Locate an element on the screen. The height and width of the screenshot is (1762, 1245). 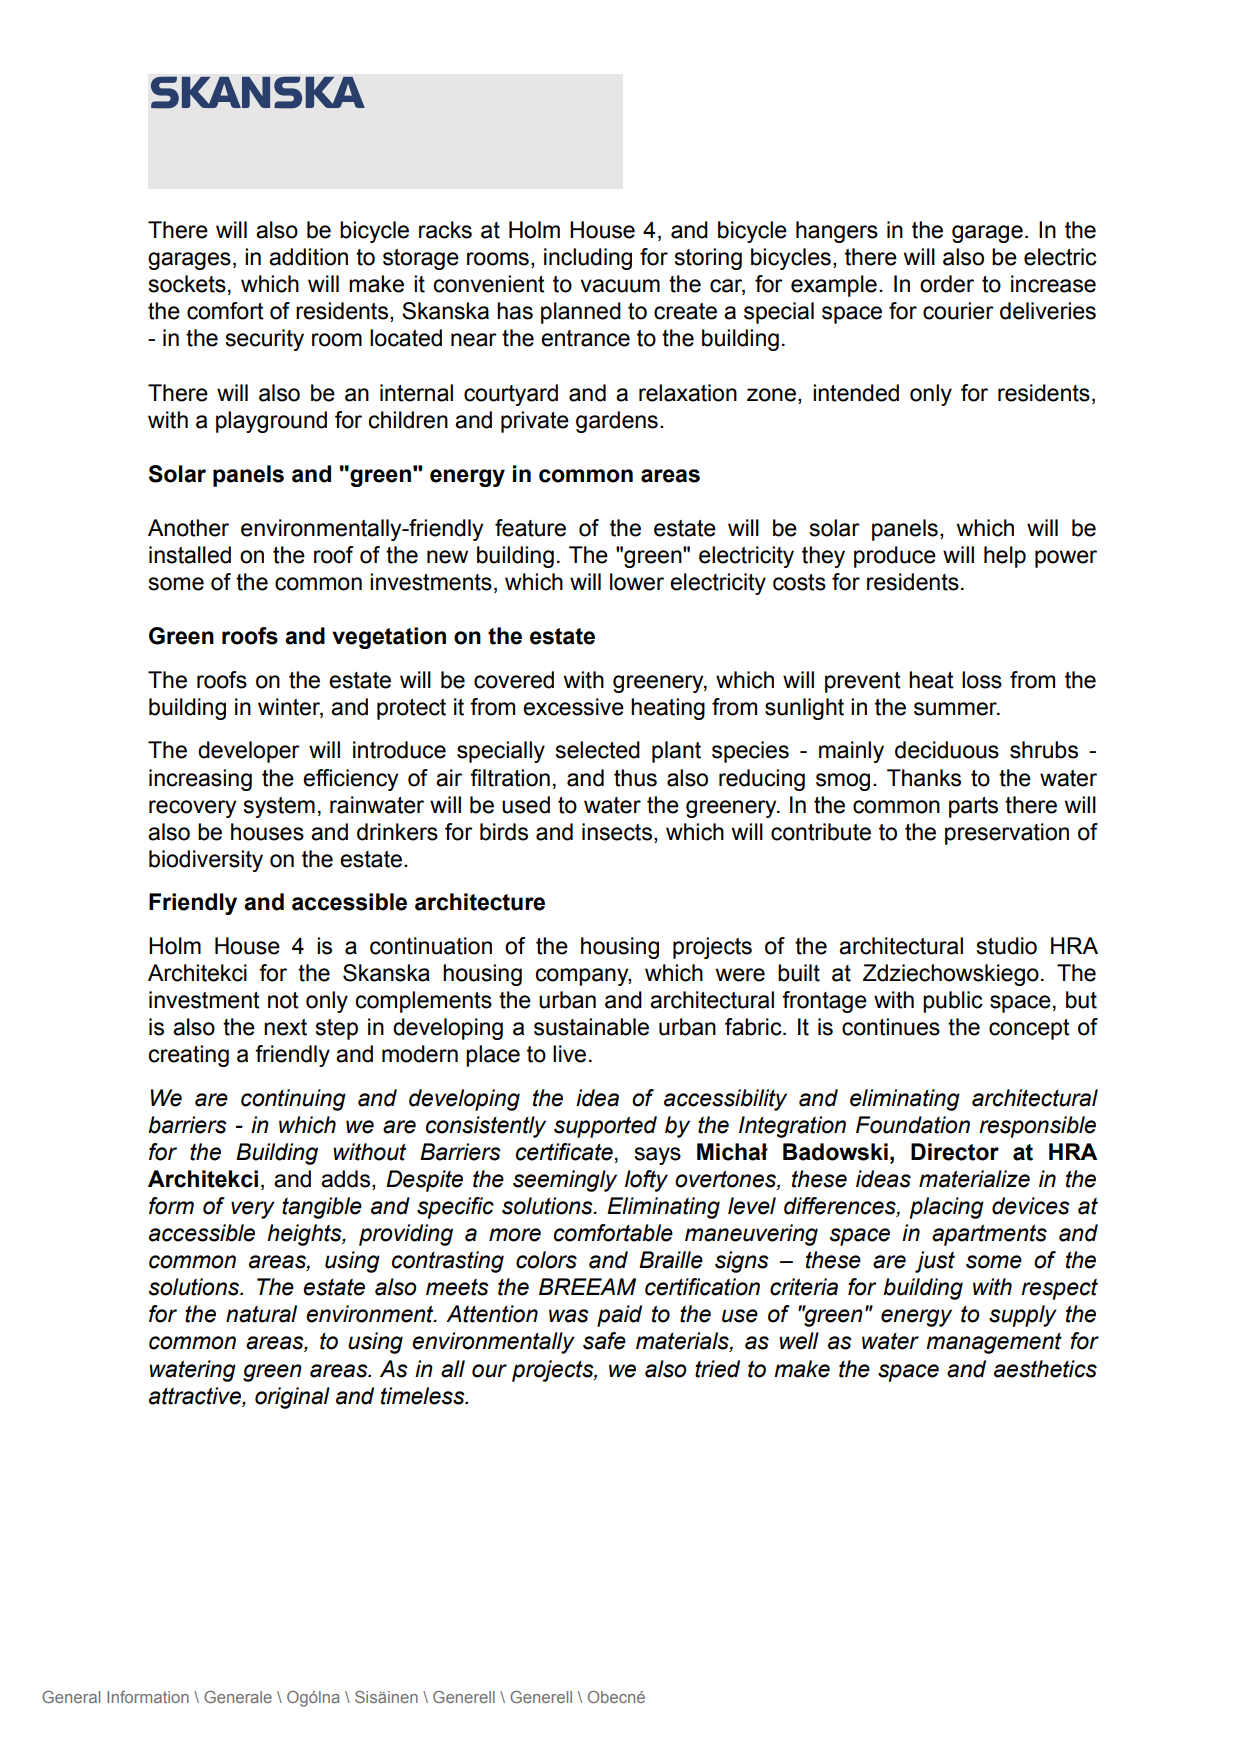
thus is located at coordinates (635, 778).
